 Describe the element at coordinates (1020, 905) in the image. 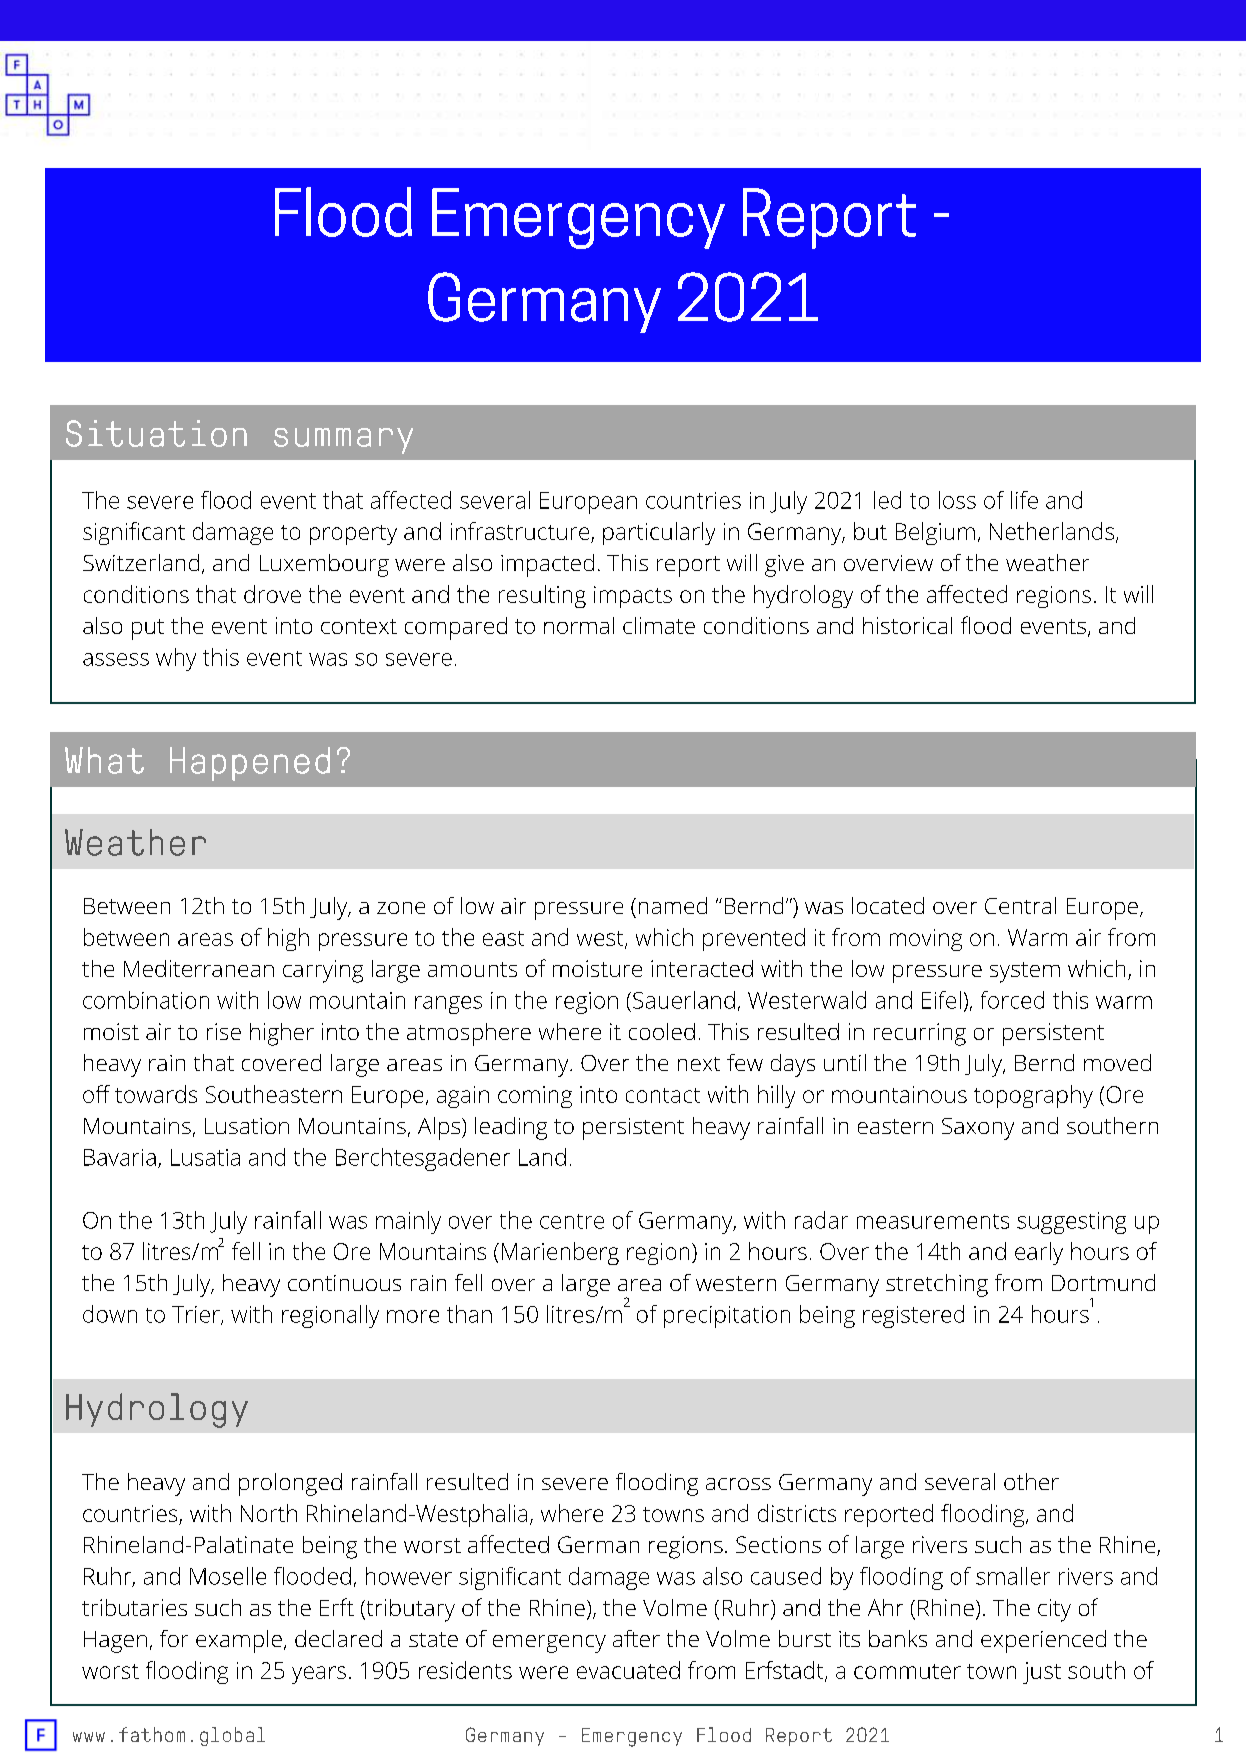

I see `Central` at that location.
